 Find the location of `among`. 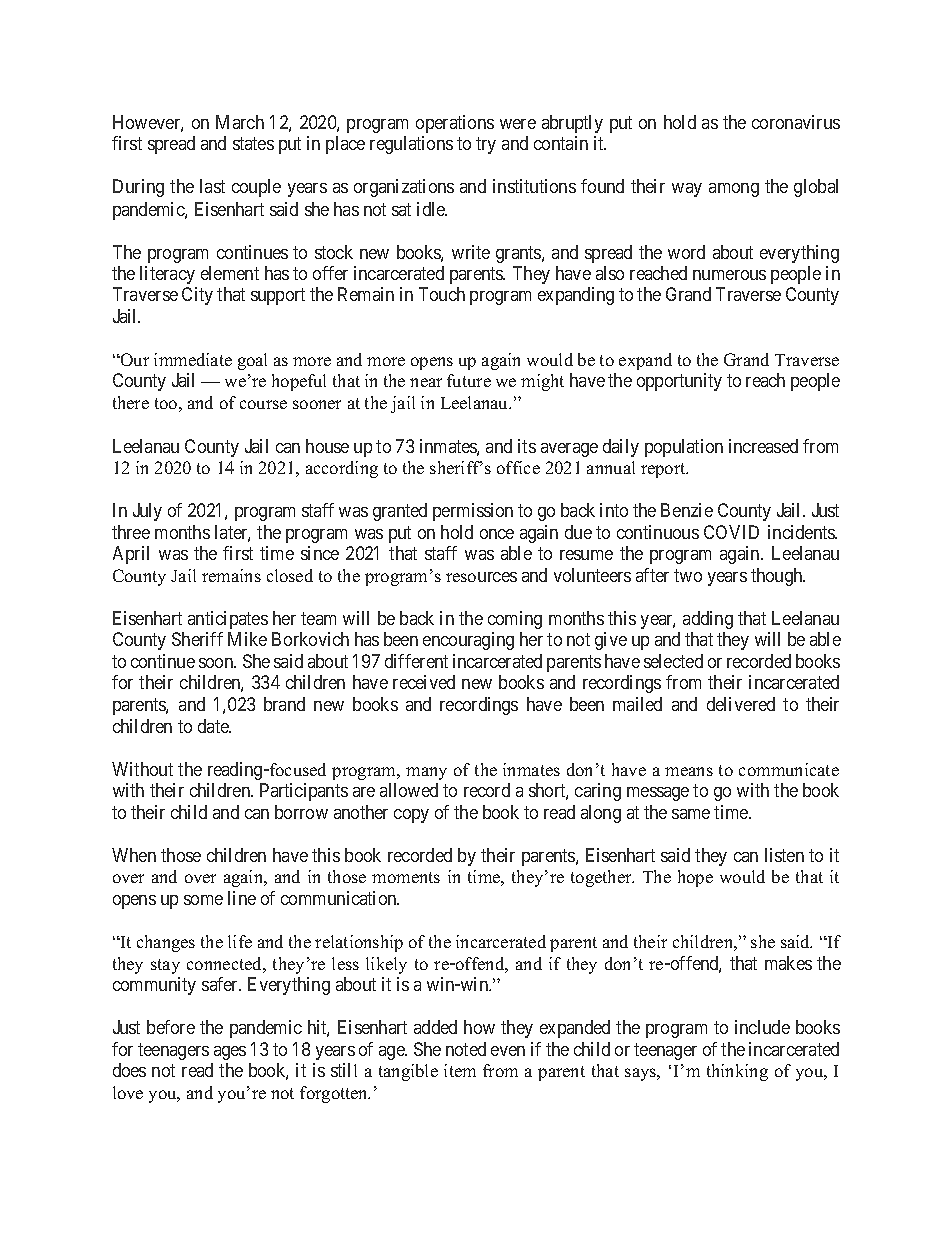

among is located at coordinates (734, 190).
